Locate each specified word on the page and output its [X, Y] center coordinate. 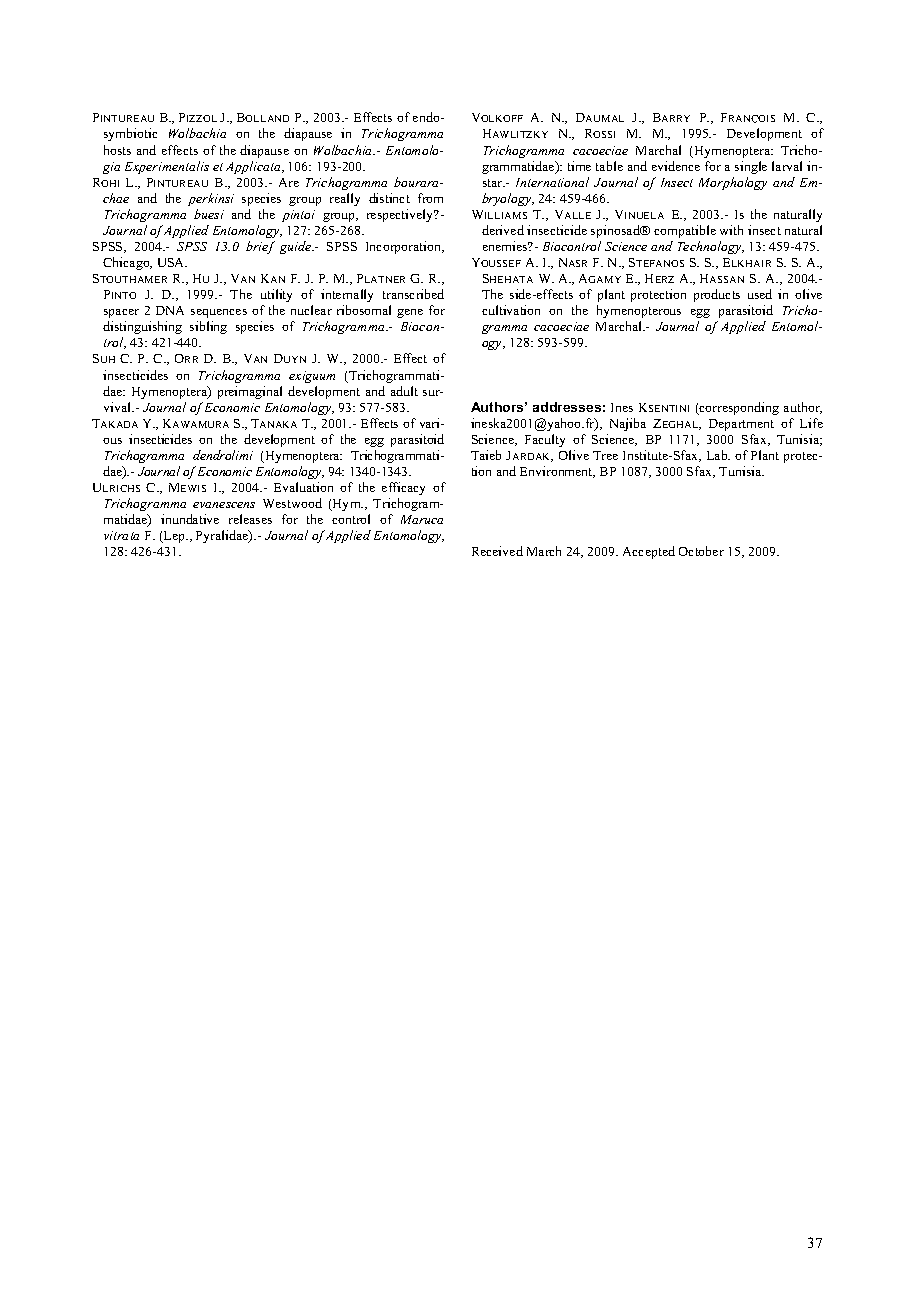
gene [410, 313]
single [751, 167]
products [717, 295]
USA [172, 262]
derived [503, 230]
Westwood [292, 503]
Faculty [545, 440]
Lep [175, 537]
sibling [208, 327]
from [430, 198]
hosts [117, 150]
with [731, 230]
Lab [718, 455]
